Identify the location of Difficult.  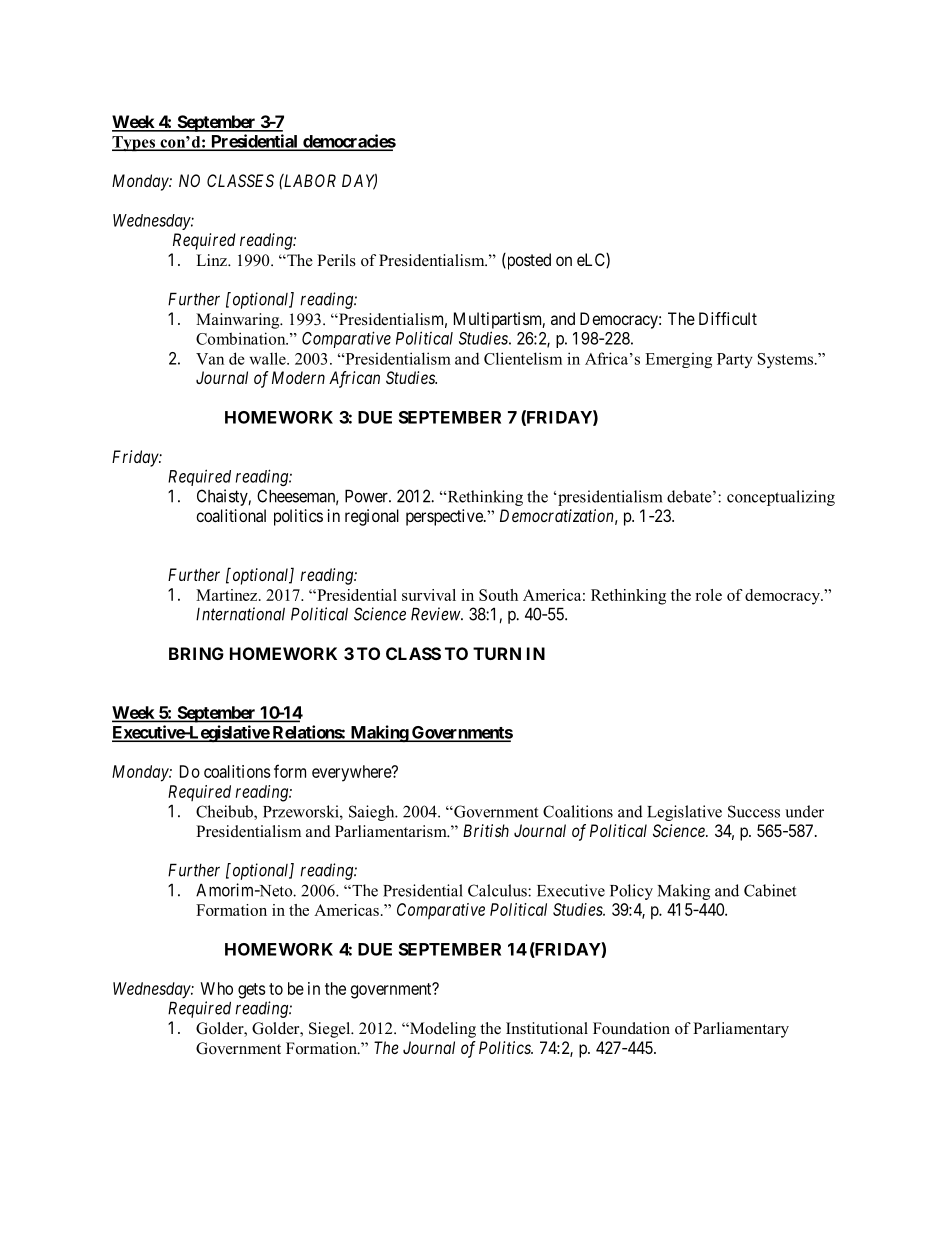
(728, 318).
